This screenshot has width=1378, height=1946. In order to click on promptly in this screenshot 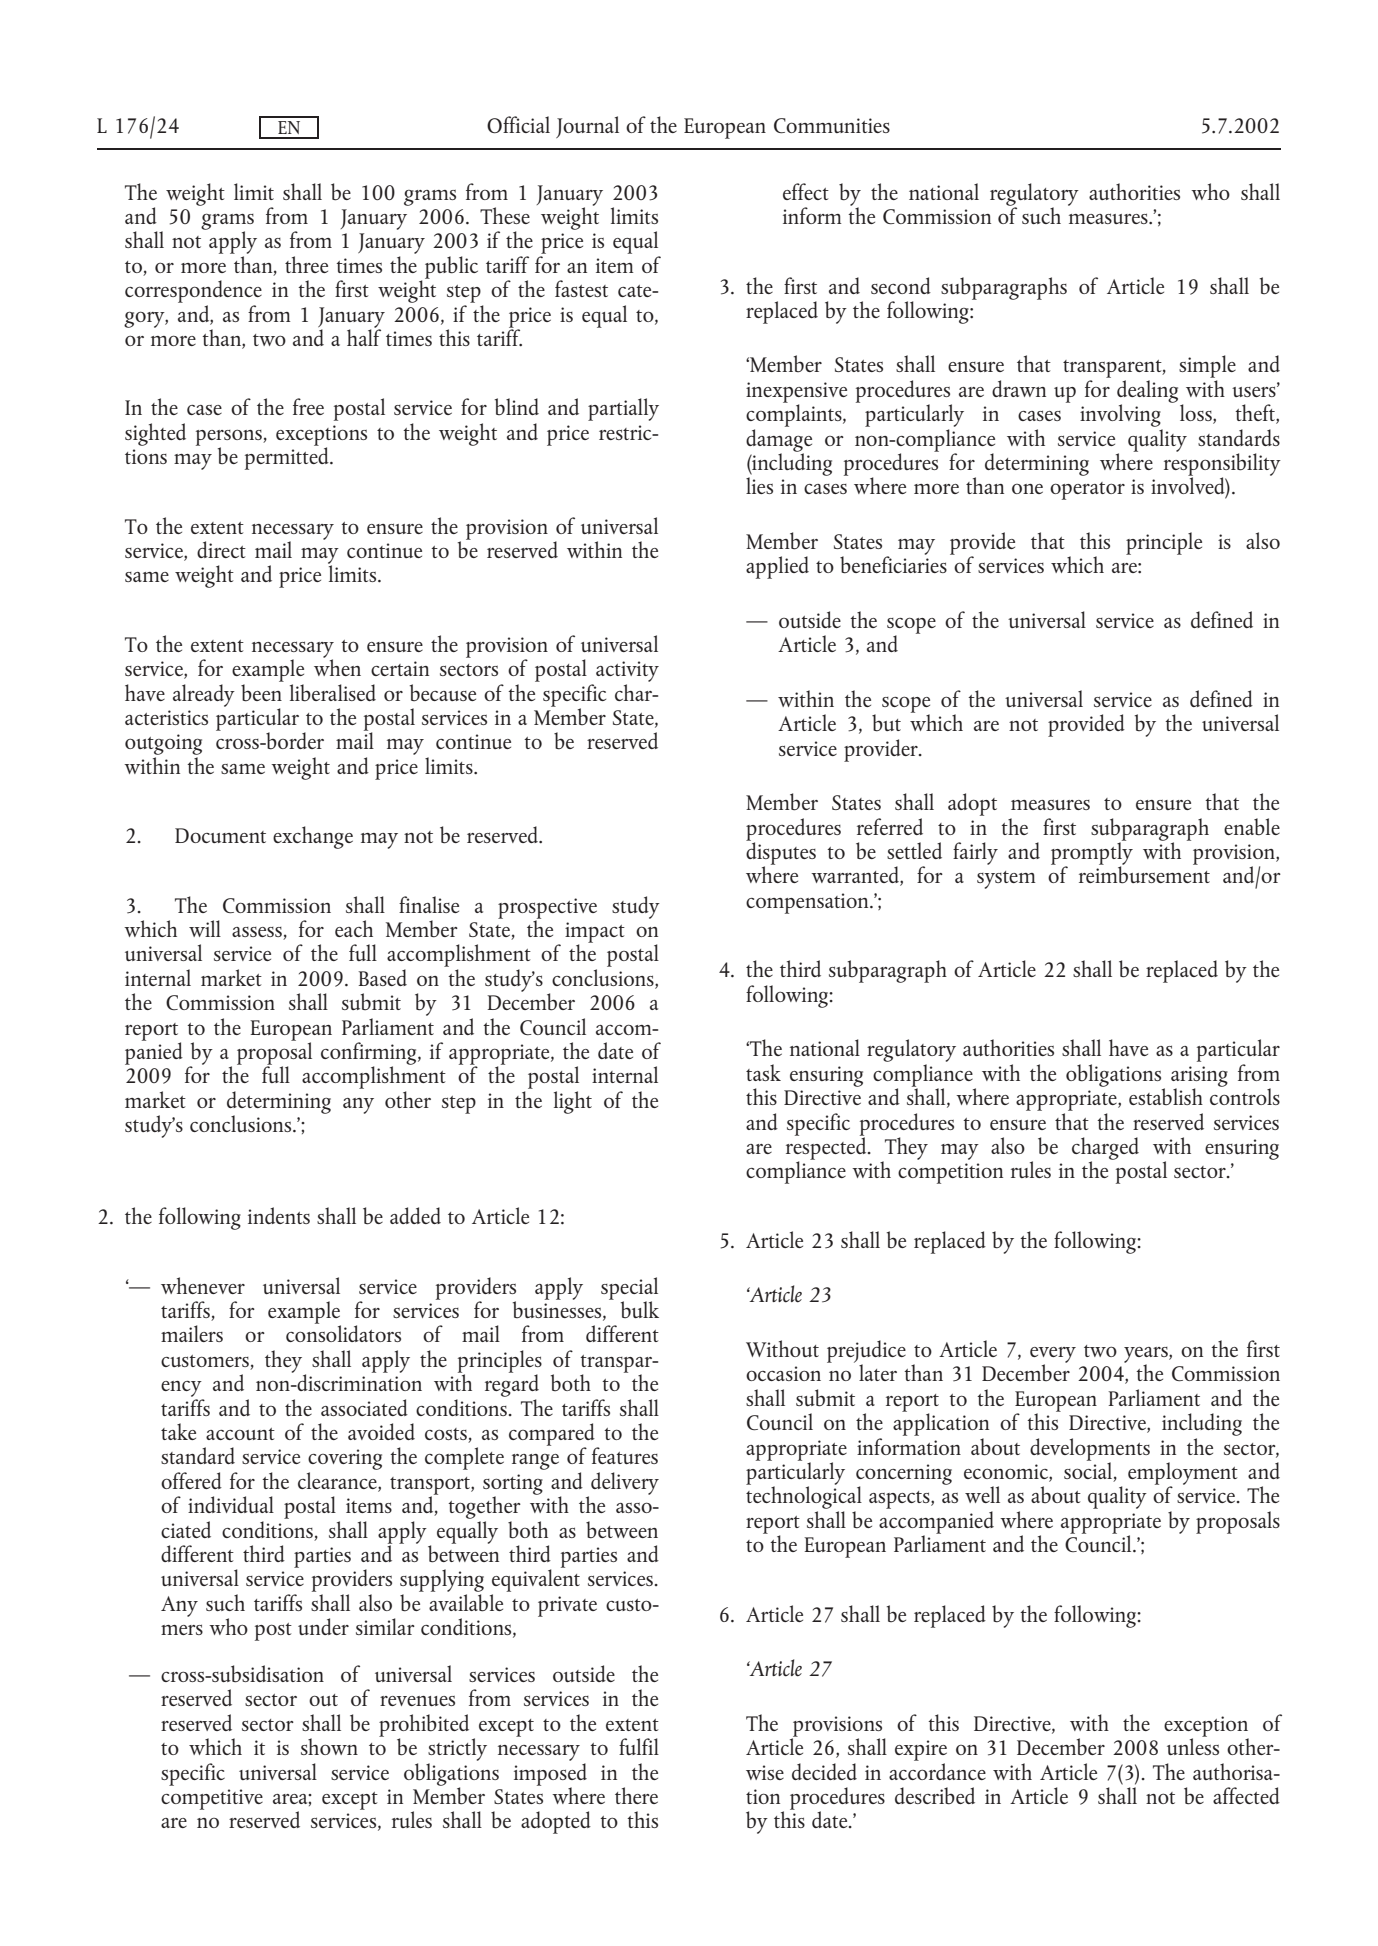, I will do `click(1092, 853)`.
